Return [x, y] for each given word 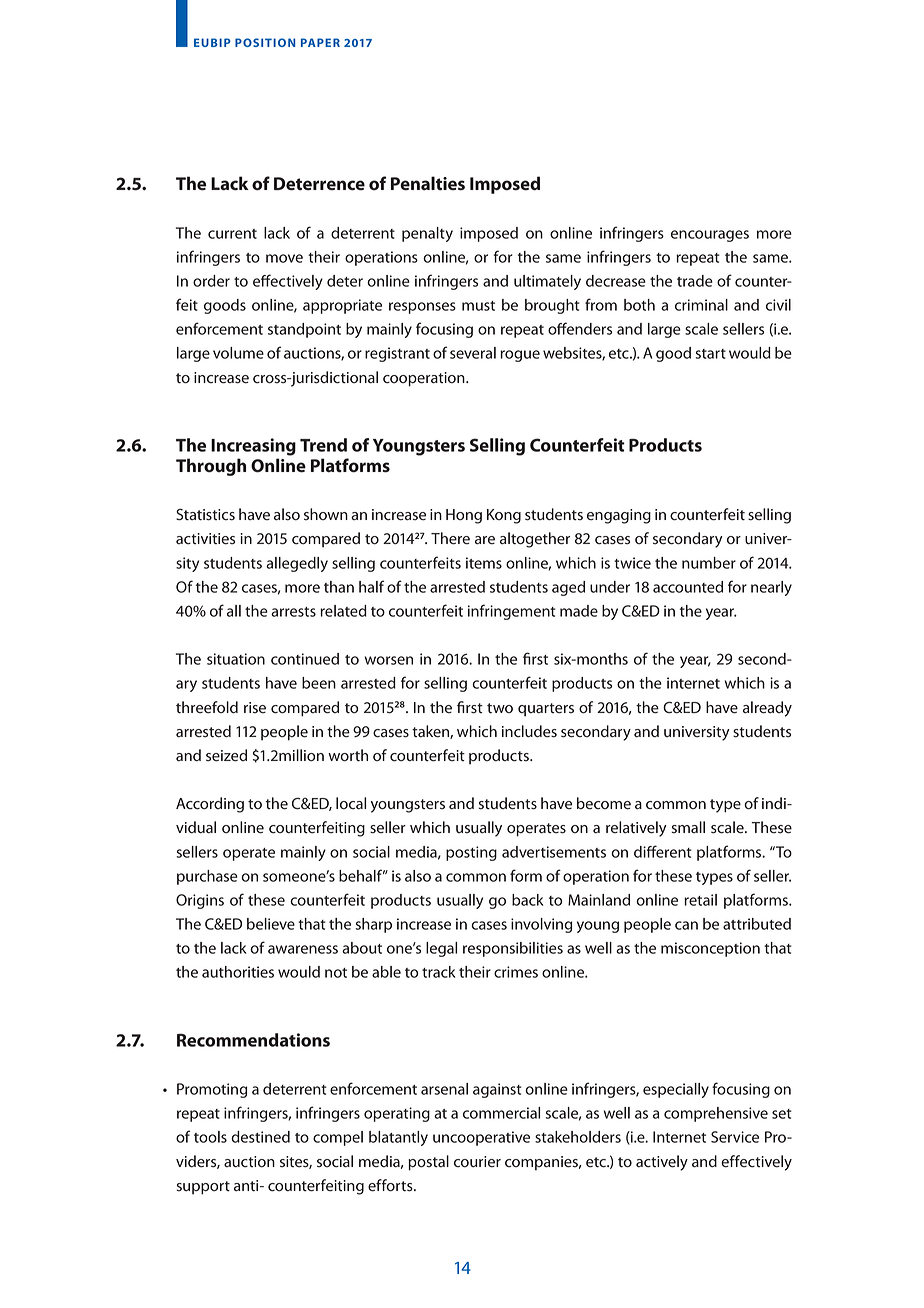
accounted [688, 587]
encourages [710, 236]
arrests [293, 612]
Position [265, 42]
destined [260, 1137]
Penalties [428, 183]
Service [735, 1137]
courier [477, 1162]
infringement [512, 612]
